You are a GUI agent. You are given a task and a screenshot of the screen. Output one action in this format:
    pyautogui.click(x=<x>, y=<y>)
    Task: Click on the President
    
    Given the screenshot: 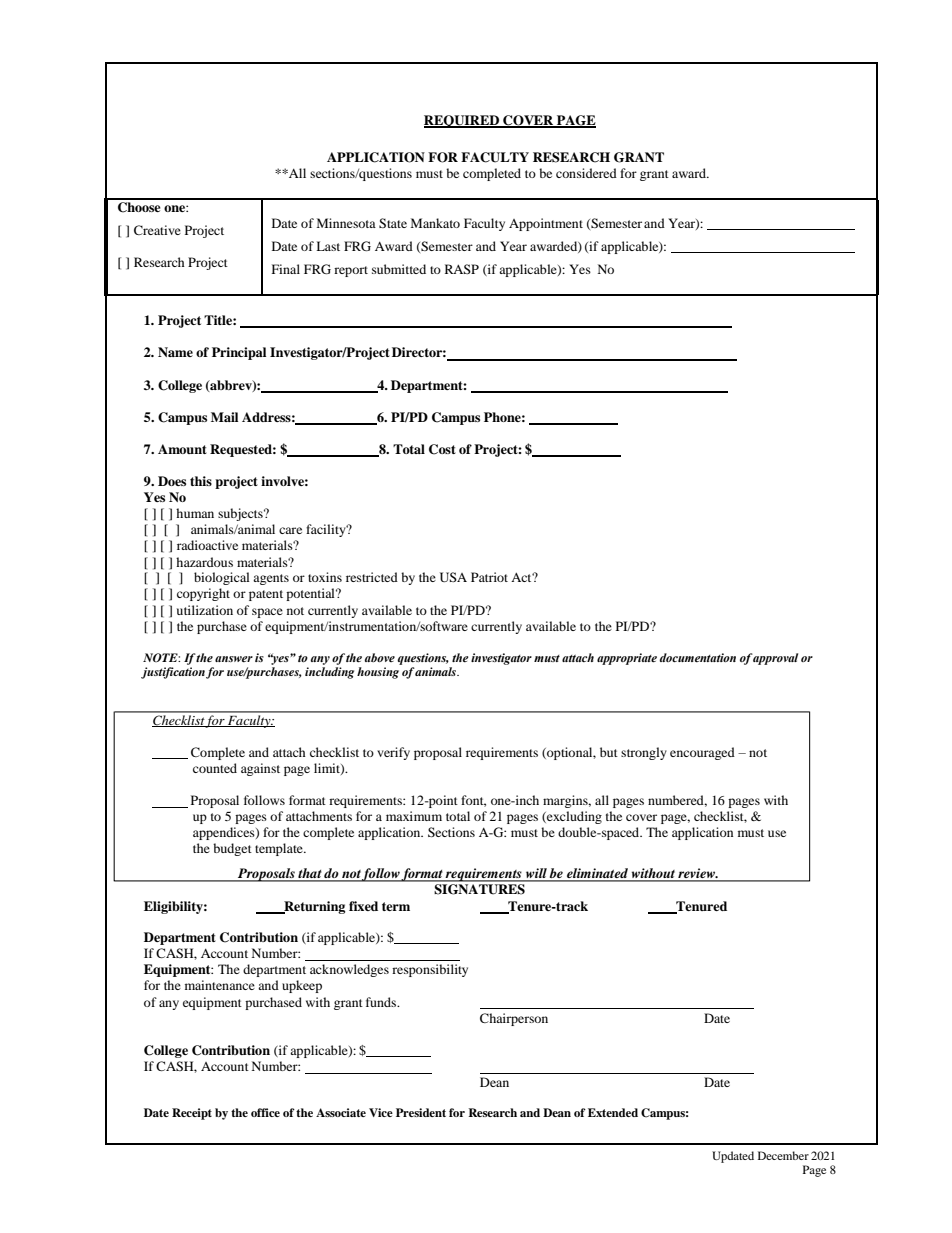 What is the action you would take?
    pyautogui.click(x=421, y=1112)
